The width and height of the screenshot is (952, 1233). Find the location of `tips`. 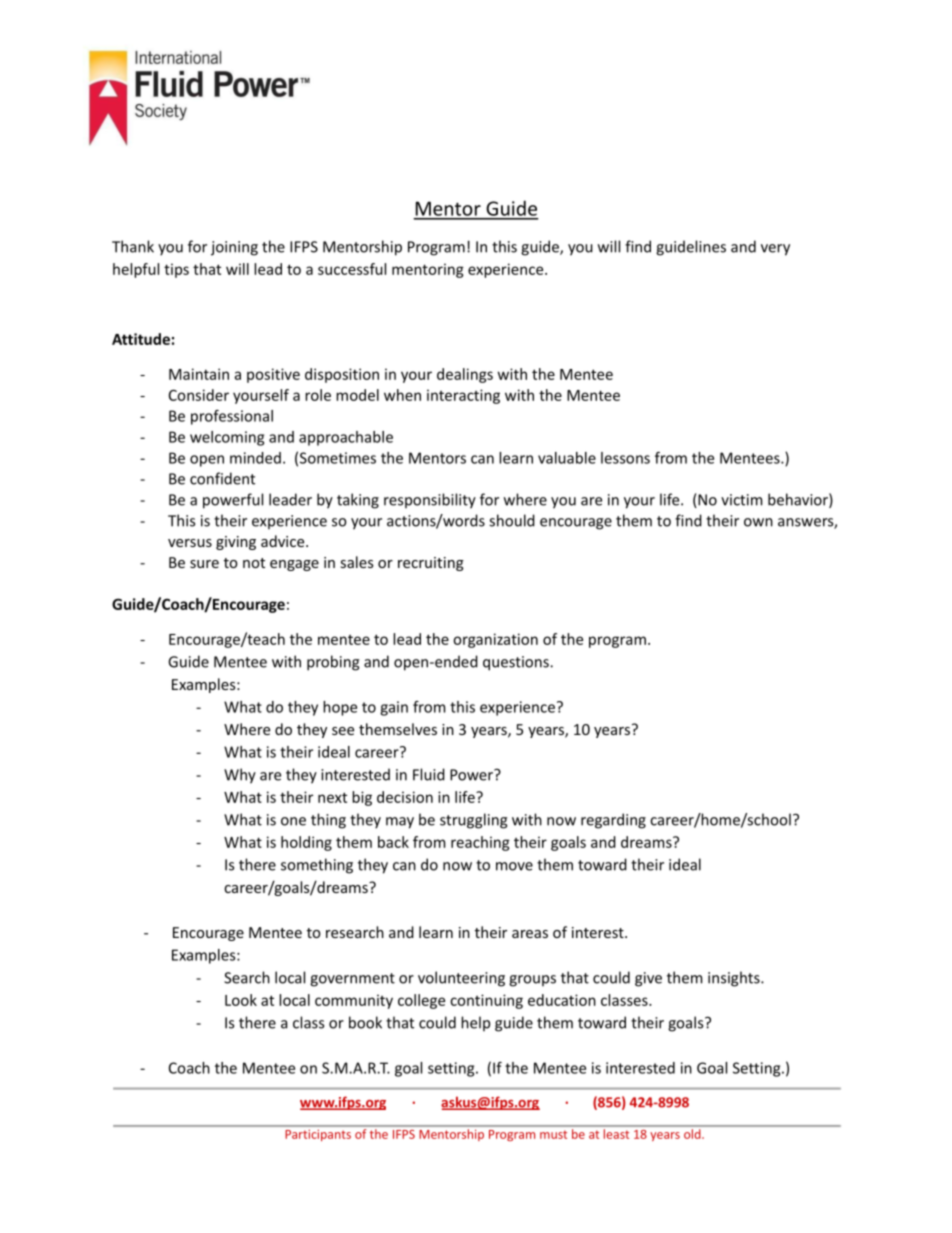

tips is located at coordinates (176, 270).
